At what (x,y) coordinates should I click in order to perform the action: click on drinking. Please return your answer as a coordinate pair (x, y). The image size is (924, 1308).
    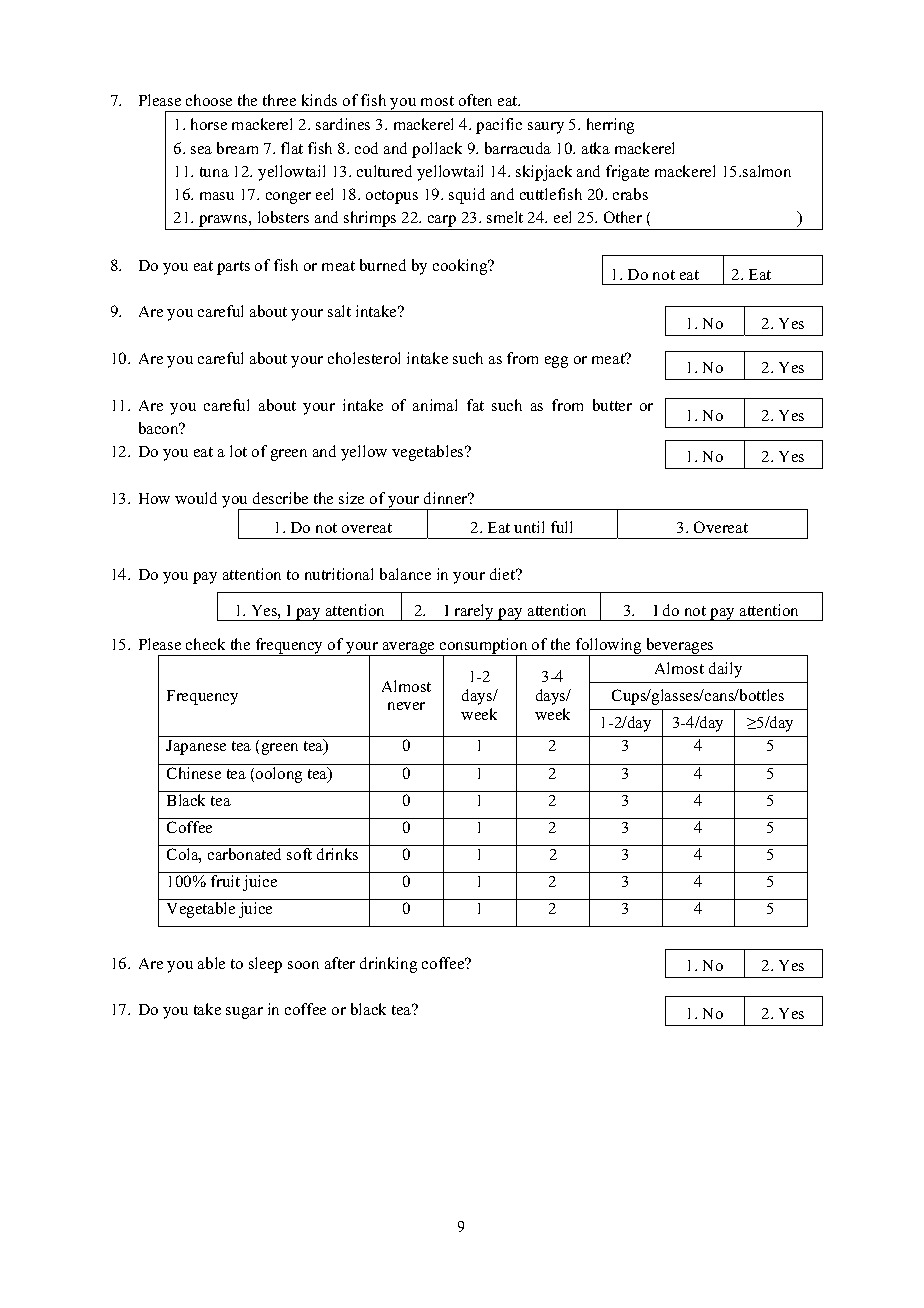
    Looking at the image, I should click on (388, 965).
